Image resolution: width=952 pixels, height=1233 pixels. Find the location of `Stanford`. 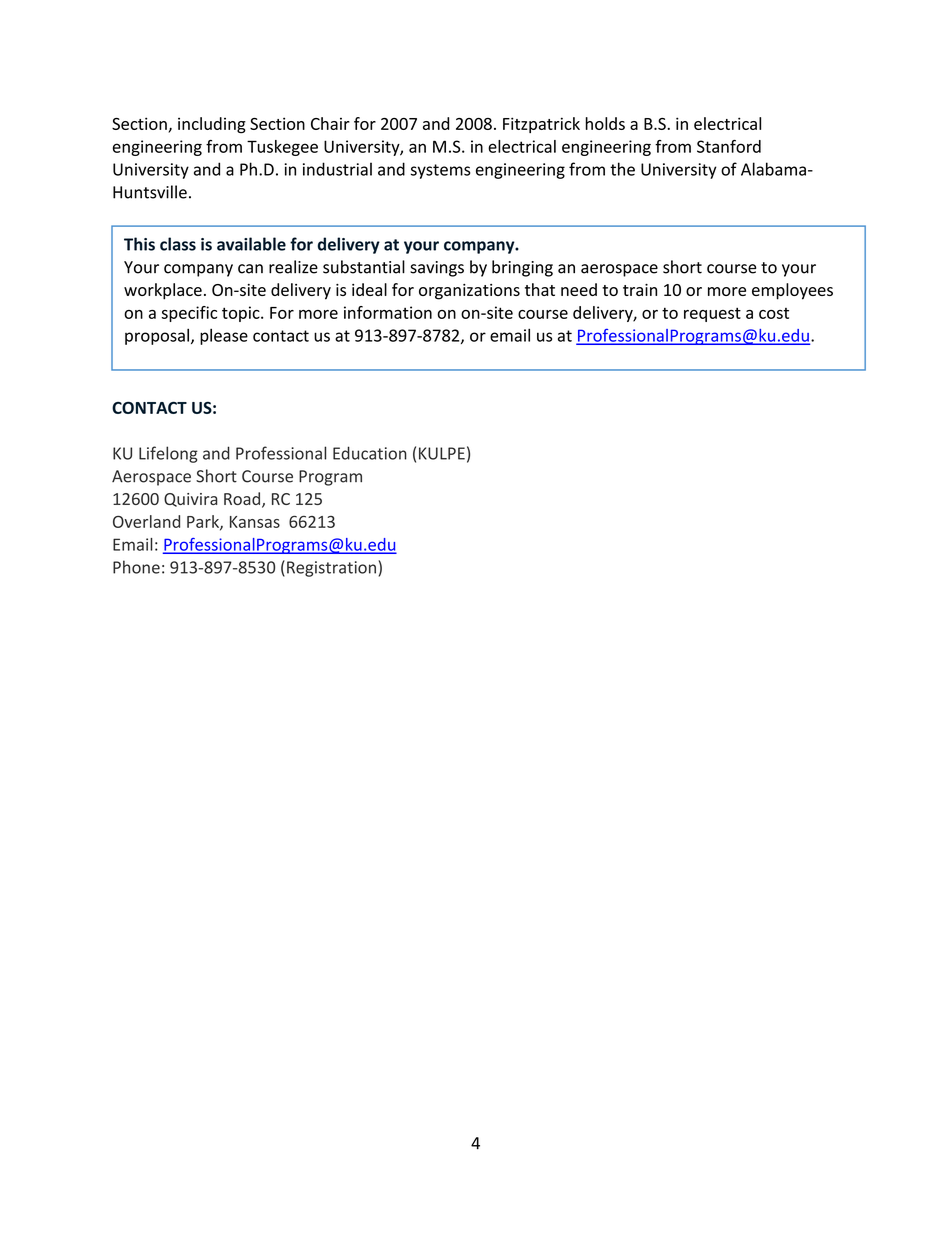

Stanford is located at coordinates (729, 146).
